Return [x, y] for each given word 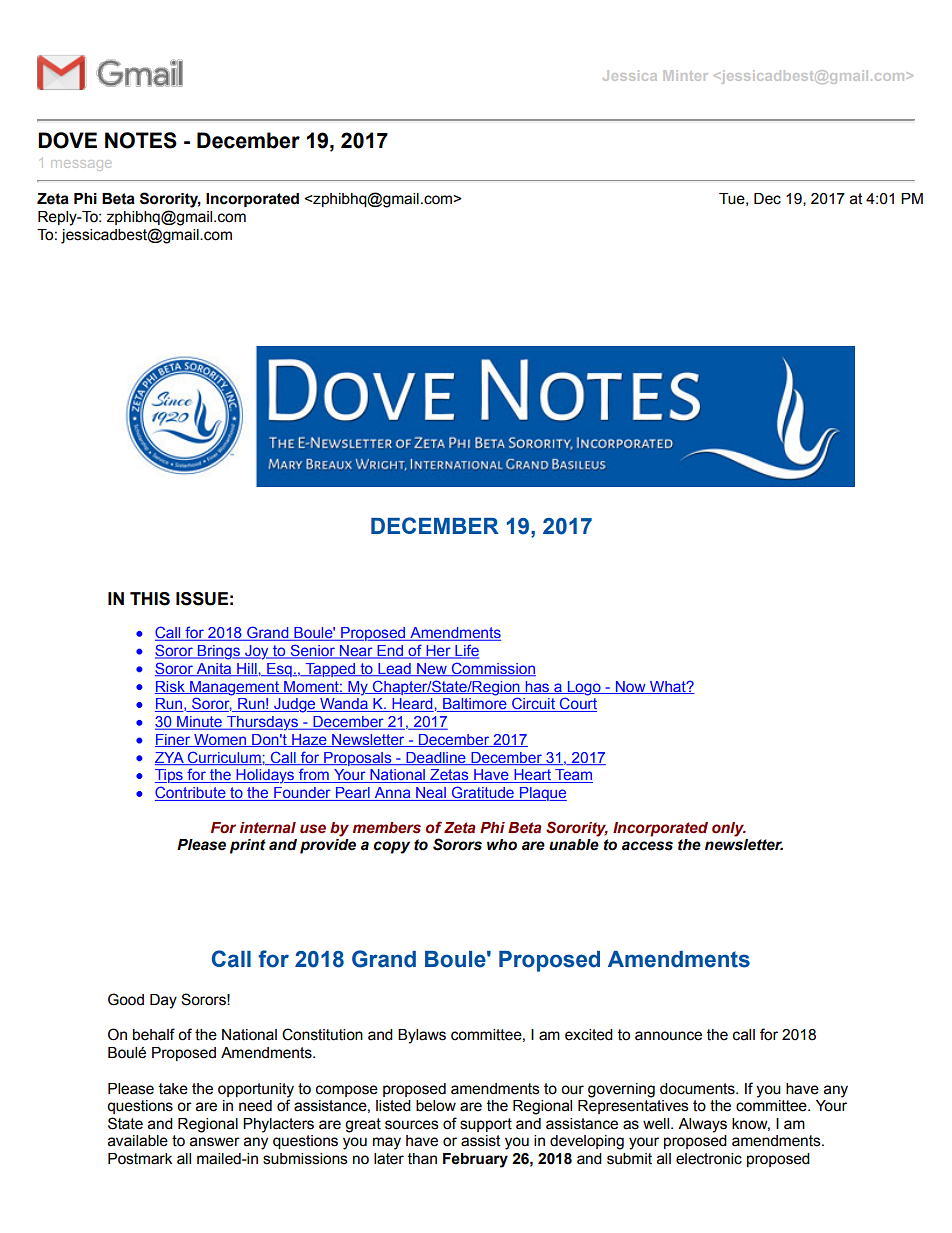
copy [392, 847]
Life [466, 651]
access [647, 846]
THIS [150, 599]
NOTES [141, 140]
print [248, 846]
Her [438, 652]
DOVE [67, 140]
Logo [584, 688]
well [657, 1124]
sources [412, 1125]
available [138, 1141]
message [83, 165]
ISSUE [202, 599]
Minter [686, 75]
